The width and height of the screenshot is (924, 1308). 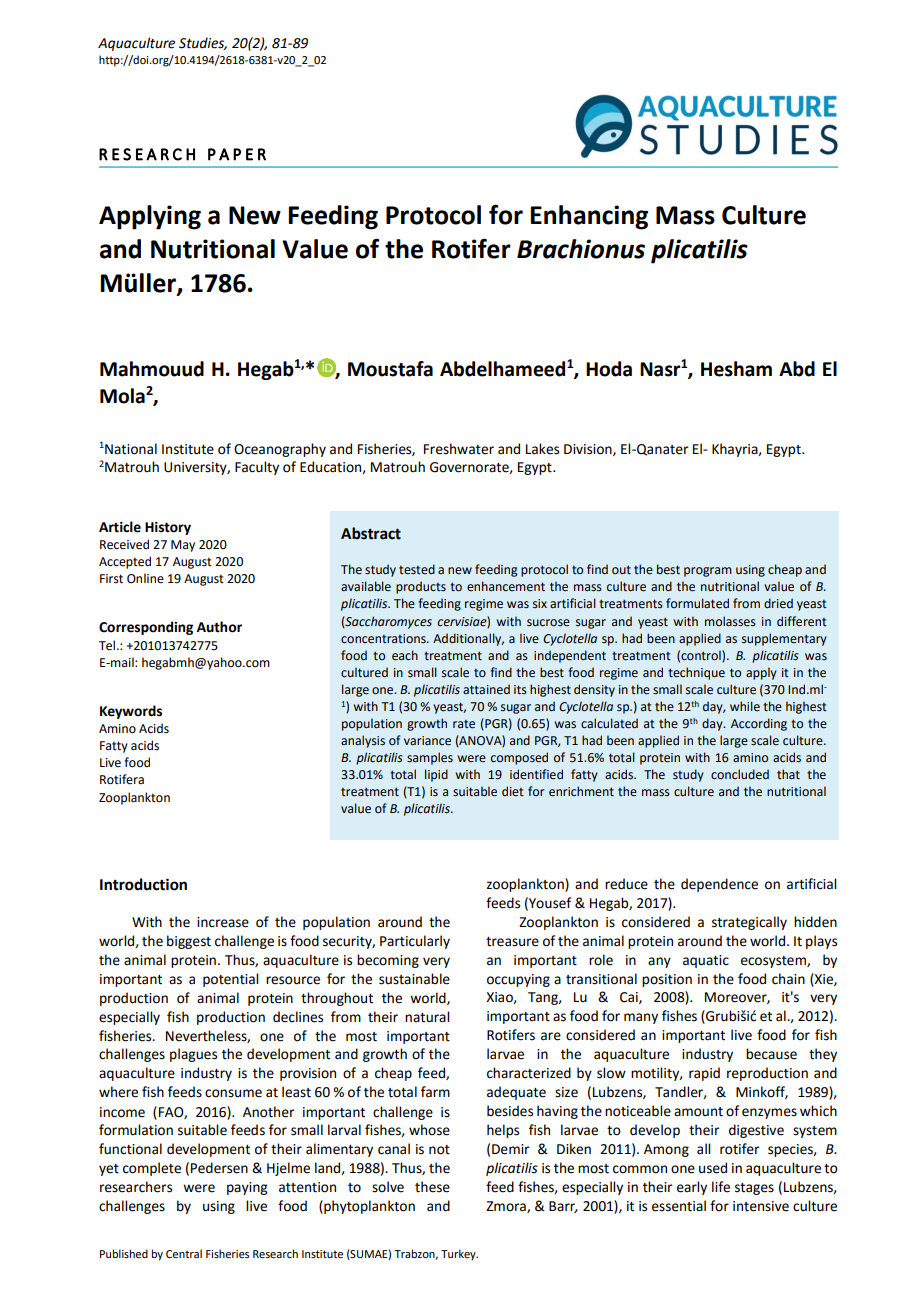 I want to click on attained, so click(x=486, y=689).
